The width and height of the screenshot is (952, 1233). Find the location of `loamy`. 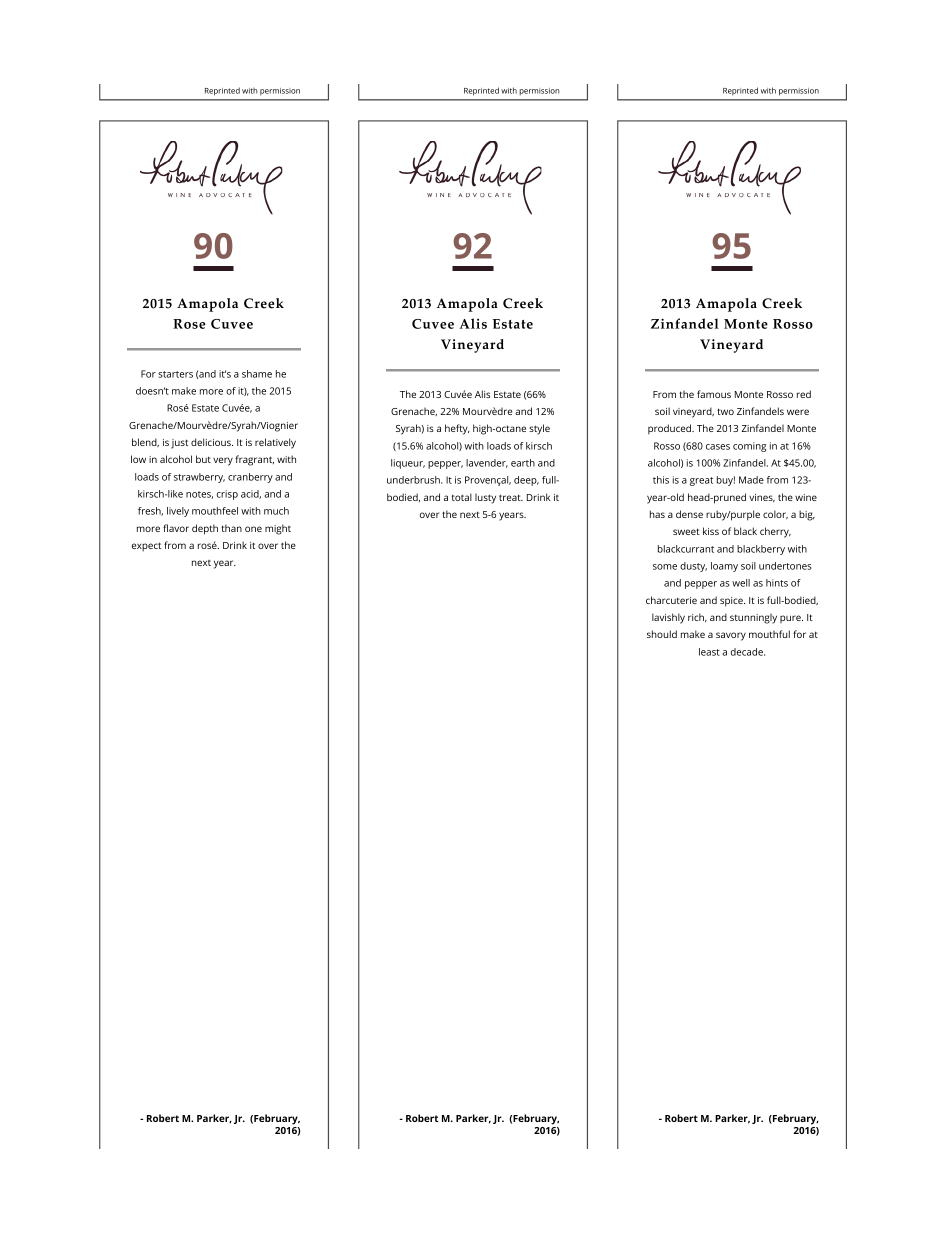

loamy is located at coordinates (724, 567).
